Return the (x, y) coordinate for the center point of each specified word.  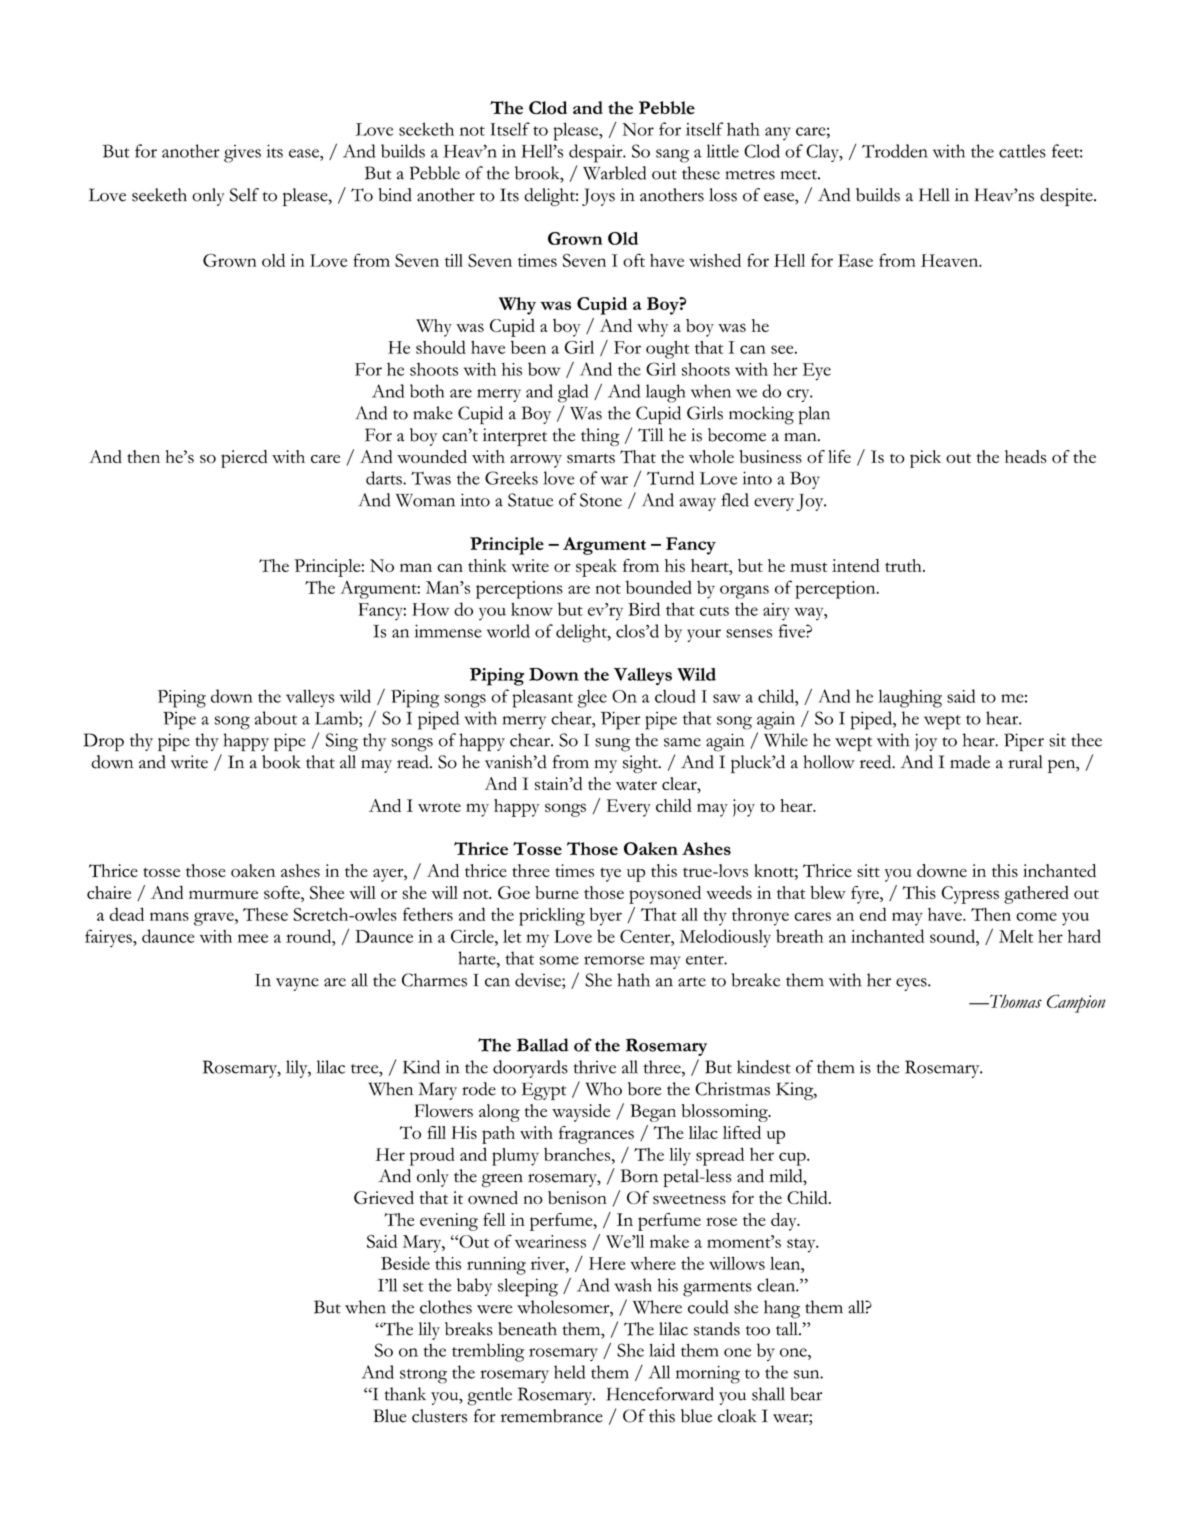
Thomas (1015, 1001)
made (970, 762)
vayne (297, 984)
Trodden (895, 151)
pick (925, 459)
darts (385, 478)
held (569, 1372)
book (281, 762)
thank (405, 1394)
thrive (595, 1067)
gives (242, 154)
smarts (591, 458)
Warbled (614, 173)
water (636, 785)
